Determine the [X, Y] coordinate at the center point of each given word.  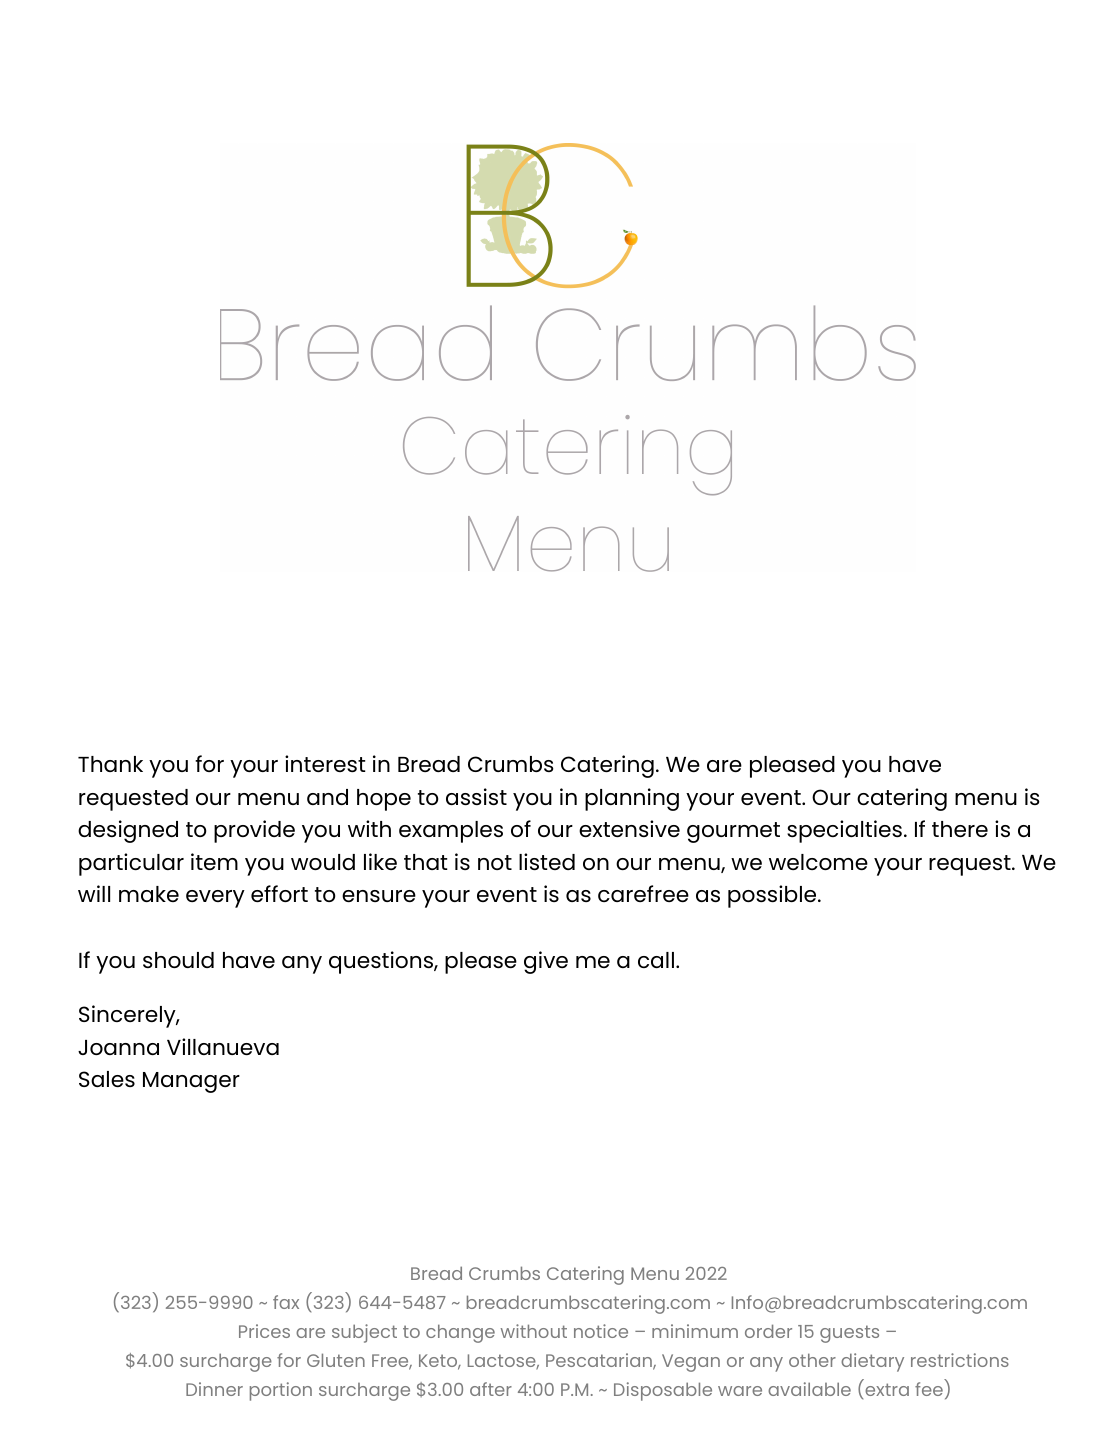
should [178, 960]
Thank [110, 764]
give [546, 962]
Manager [191, 1082]
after [491, 1389]
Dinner [214, 1389]
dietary [872, 1362]
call [656, 960]
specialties [844, 831]
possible [773, 896]
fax [286, 1302]
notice [601, 1331]
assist [476, 796]
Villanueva [223, 1046]
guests [849, 1334]
